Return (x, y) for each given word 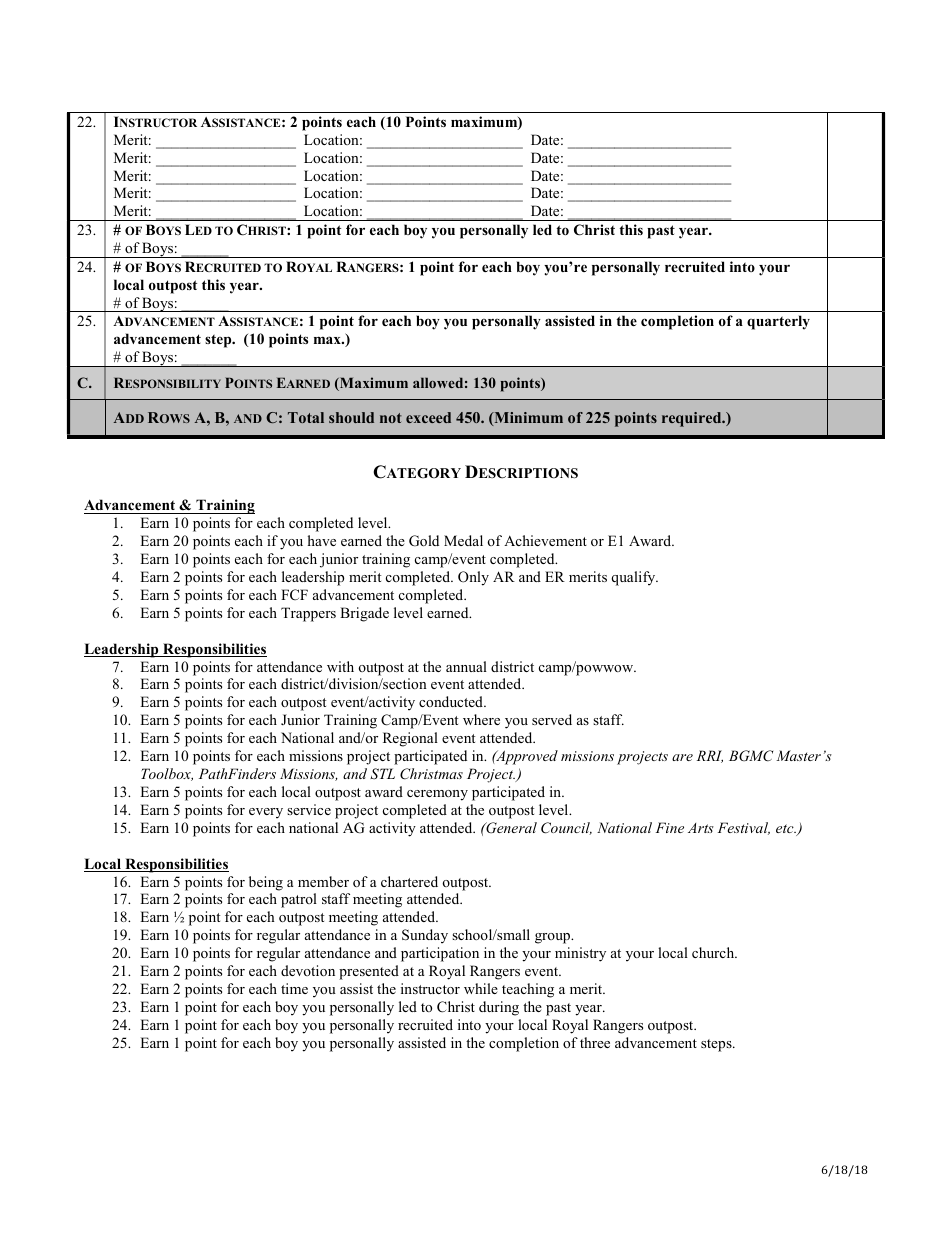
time (294, 988)
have (322, 540)
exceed (428, 417)
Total (306, 417)
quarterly (778, 322)
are (682, 757)
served (552, 719)
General (510, 828)
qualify (634, 578)
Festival (744, 828)
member (323, 881)
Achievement (545, 540)
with (340, 666)
